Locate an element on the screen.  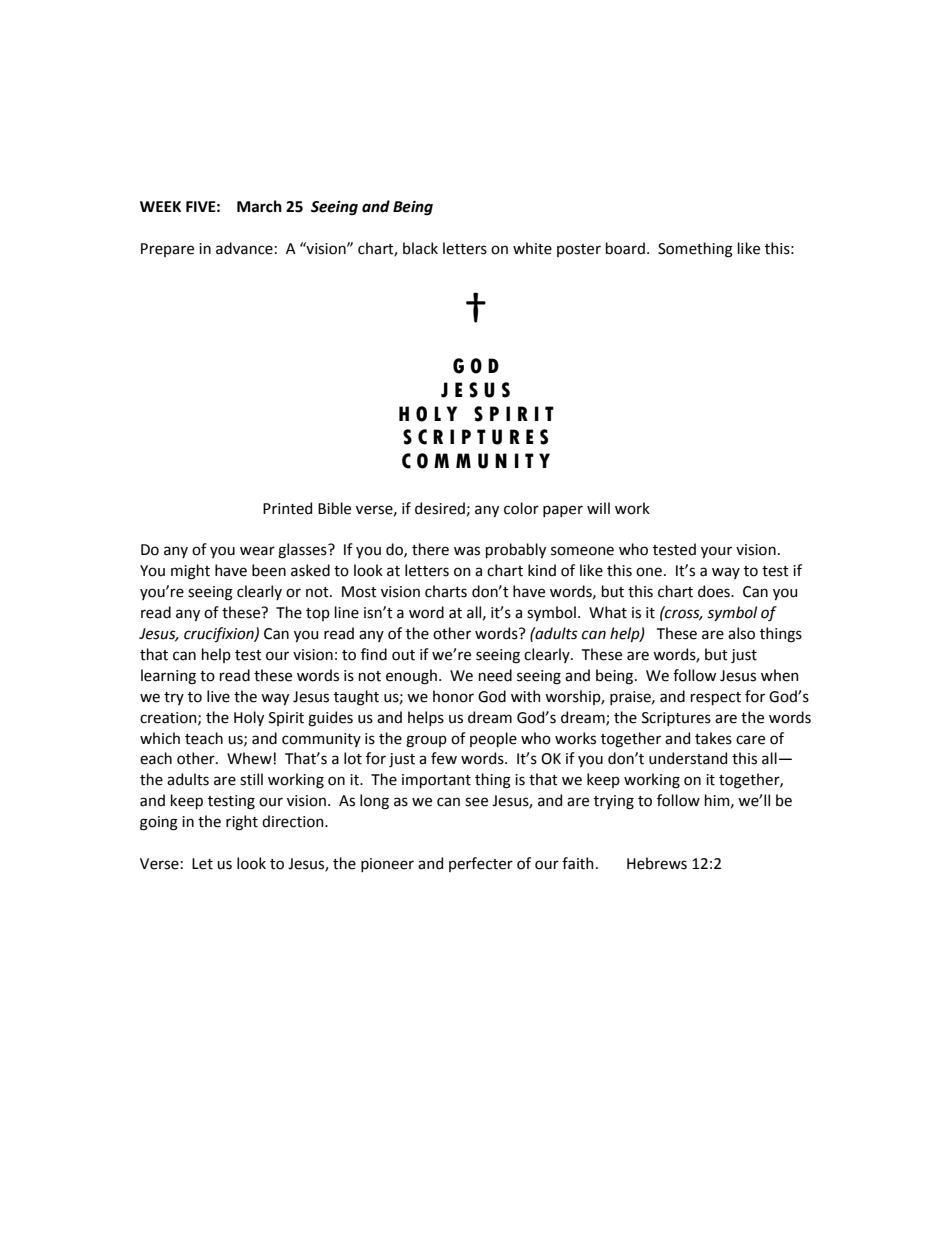
will is located at coordinates (598, 508).
